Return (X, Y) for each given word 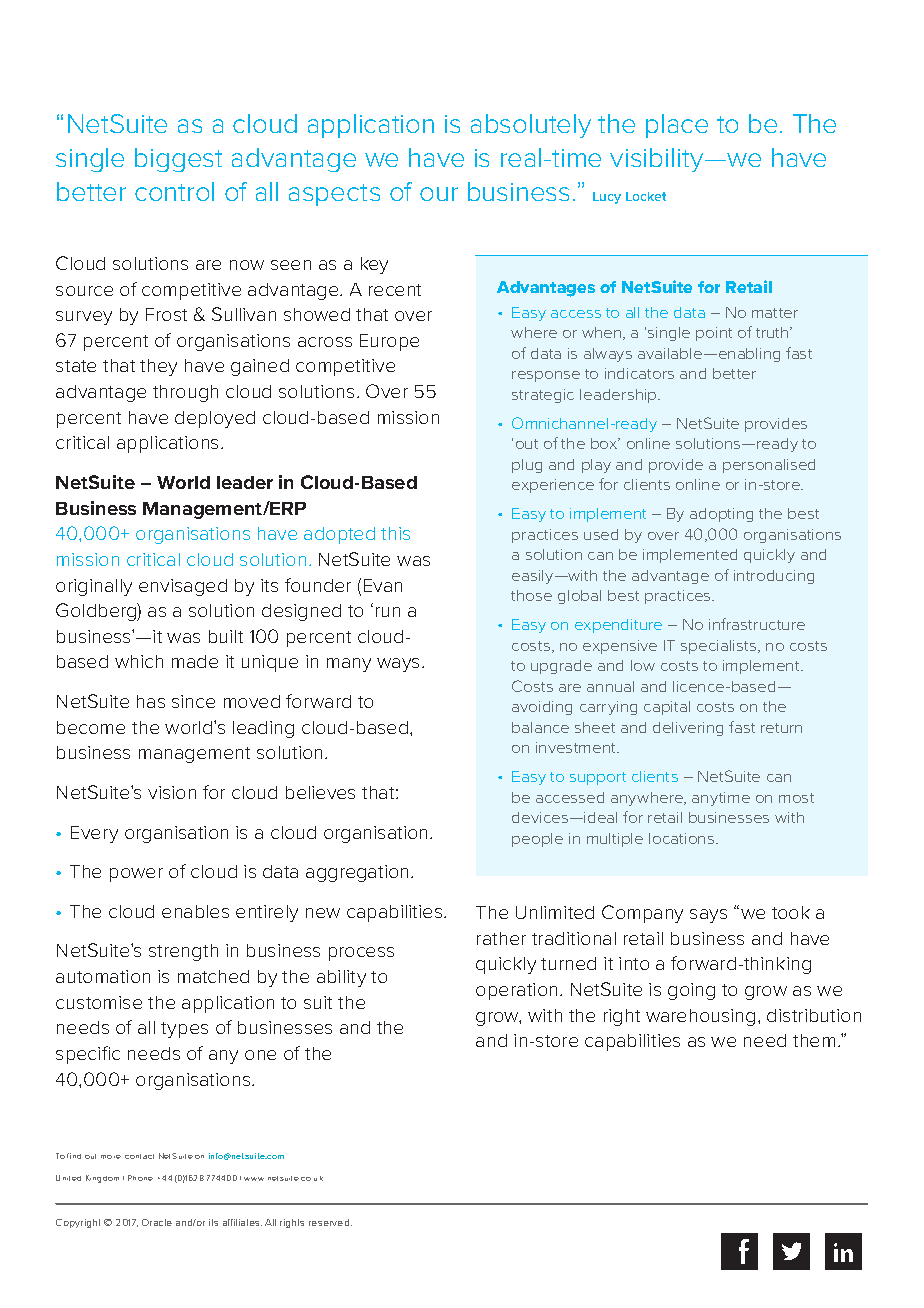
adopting (721, 515)
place (677, 126)
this (395, 533)
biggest (178, 160)
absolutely (531, 126)
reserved (330, 1222)
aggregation (357, 873)
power (136, 875)
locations (683, 838)
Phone (140, 1178)
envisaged (183, 587)
